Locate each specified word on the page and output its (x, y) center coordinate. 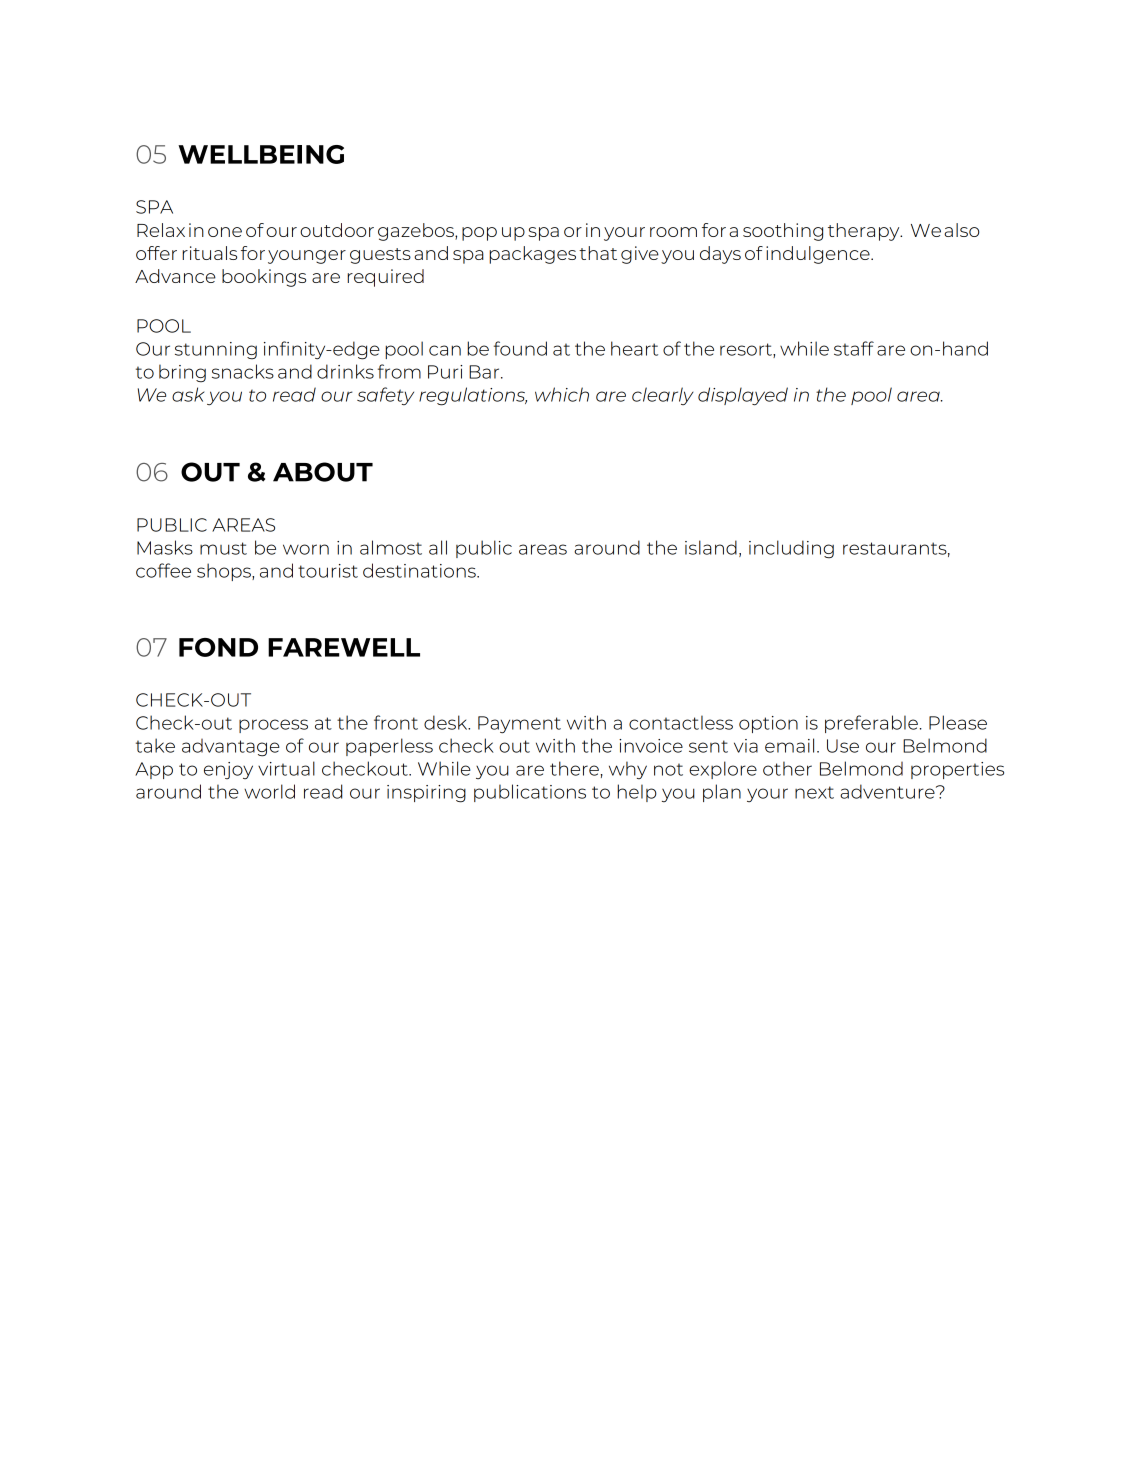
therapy (865, 232)
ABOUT (323, 472)
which (562, 394)
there (574, 768)
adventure (888, 791)
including (791, 549)
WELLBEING (261, 154)
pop (479, 234)
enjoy (228, 770)
